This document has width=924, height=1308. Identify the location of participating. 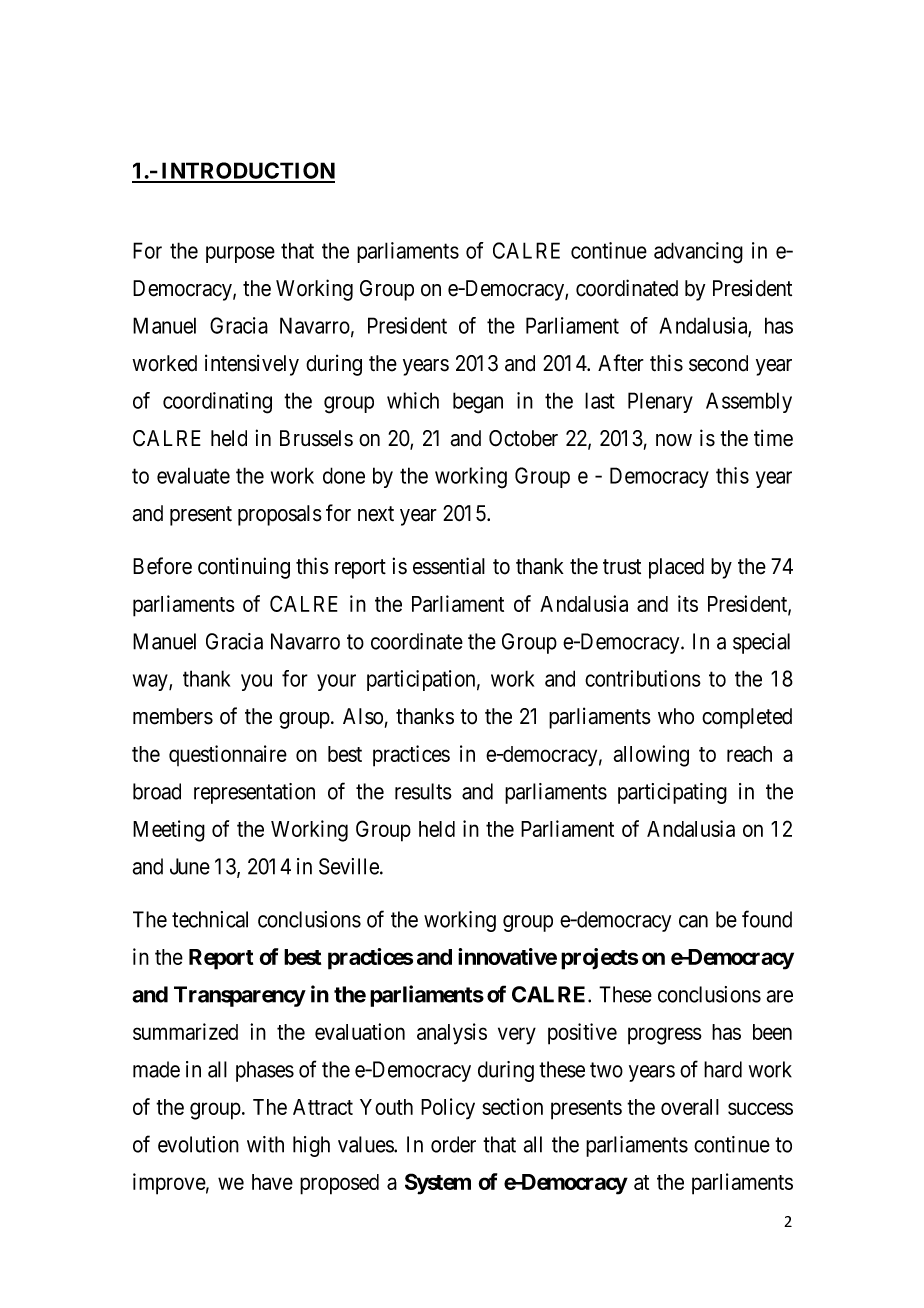
(672, 793).
